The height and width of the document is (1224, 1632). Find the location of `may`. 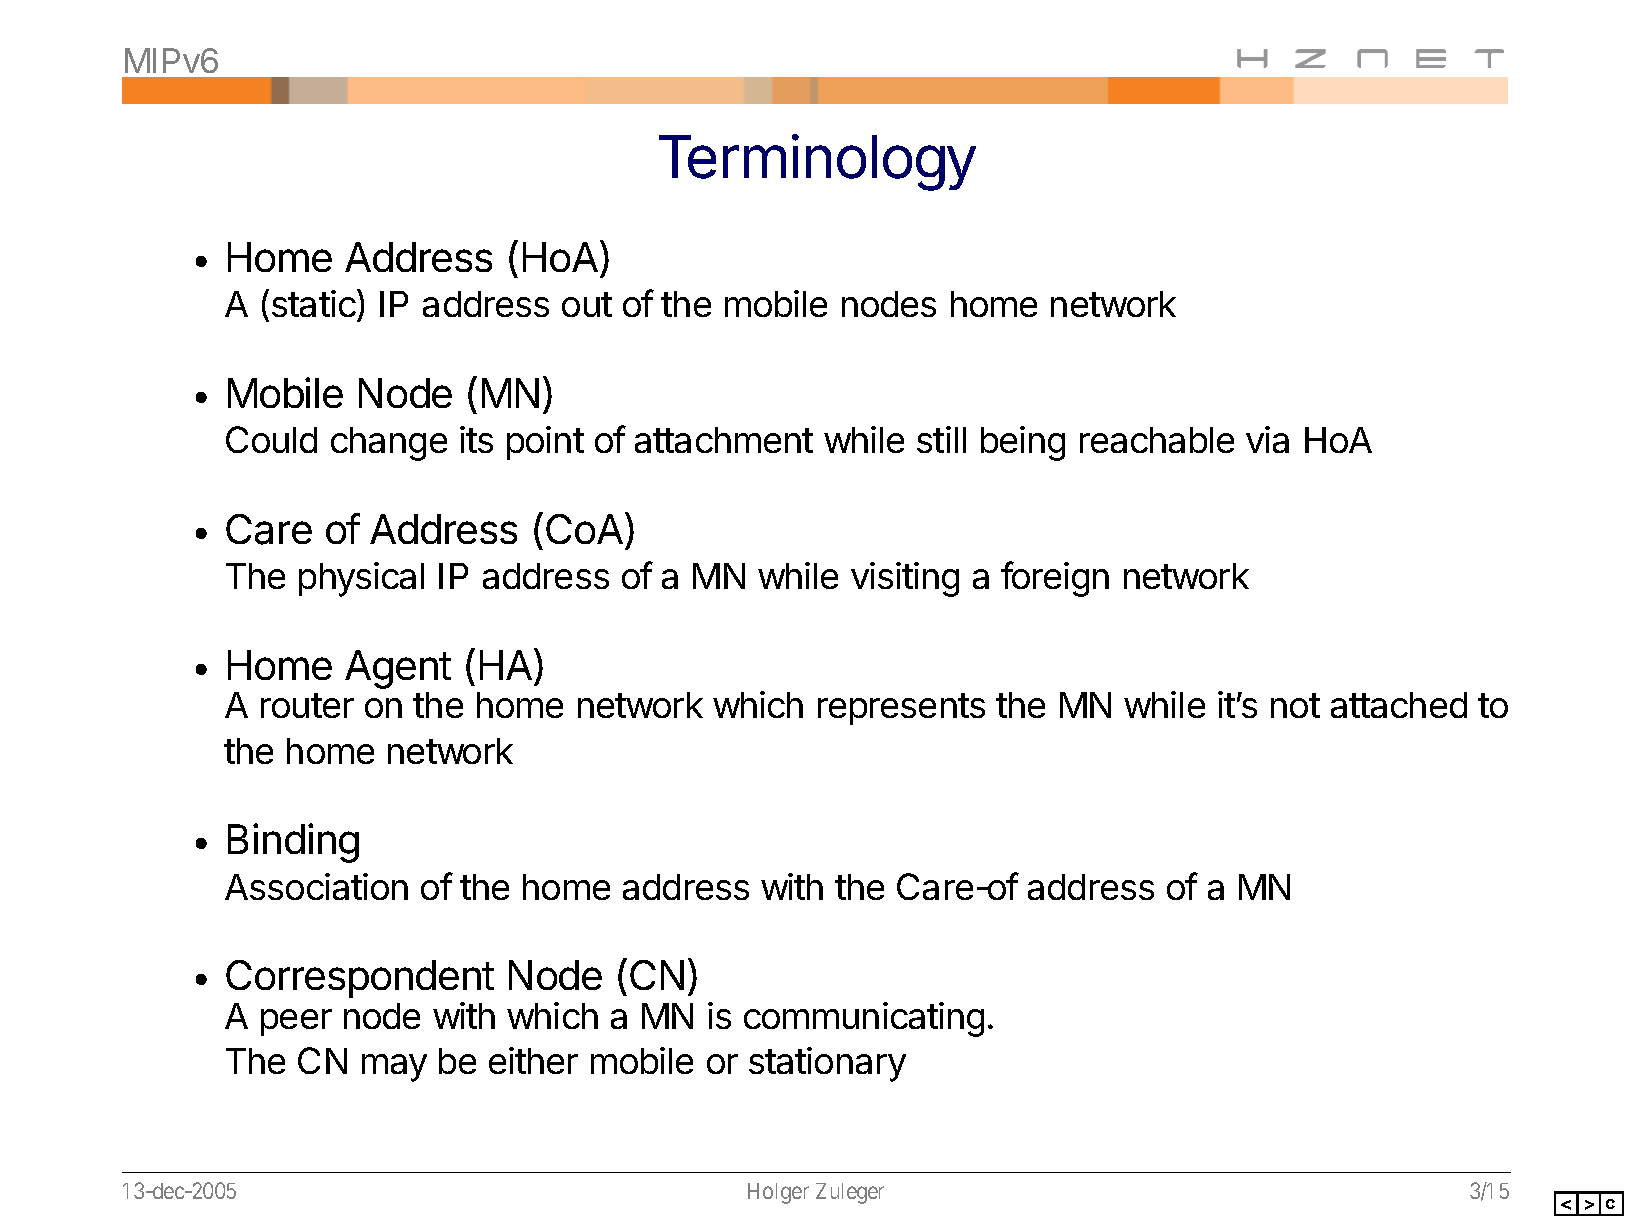

may is located at coordinates (394, 1068).
